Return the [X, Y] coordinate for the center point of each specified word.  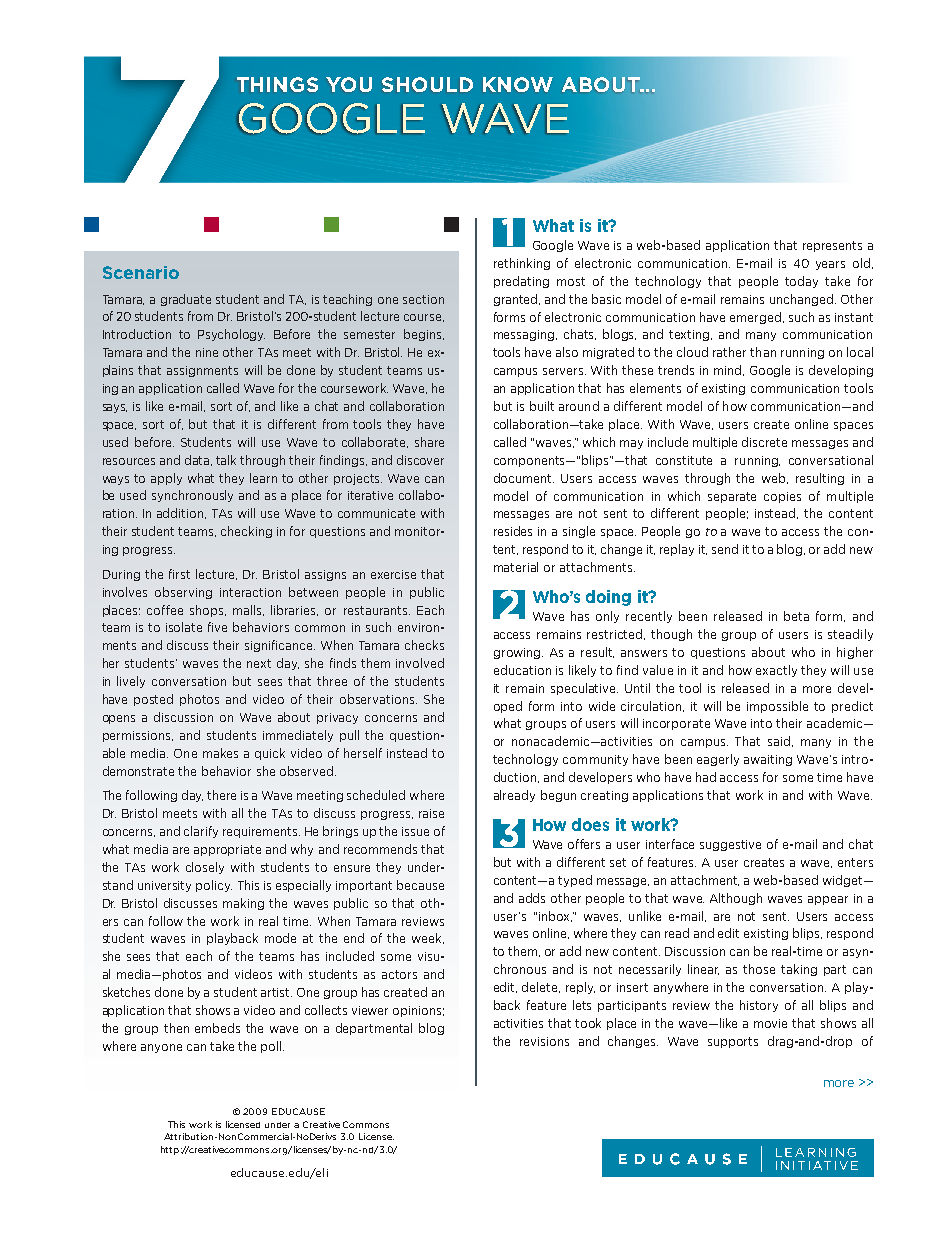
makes [220, 753]
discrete [764, 442]
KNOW [518, 84]
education [522, 670]
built [542, 406]
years [830, 265]
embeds [217, 1028]
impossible [777, 707]
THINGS [277, 84]
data [198, 460]
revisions [544, 1041]
